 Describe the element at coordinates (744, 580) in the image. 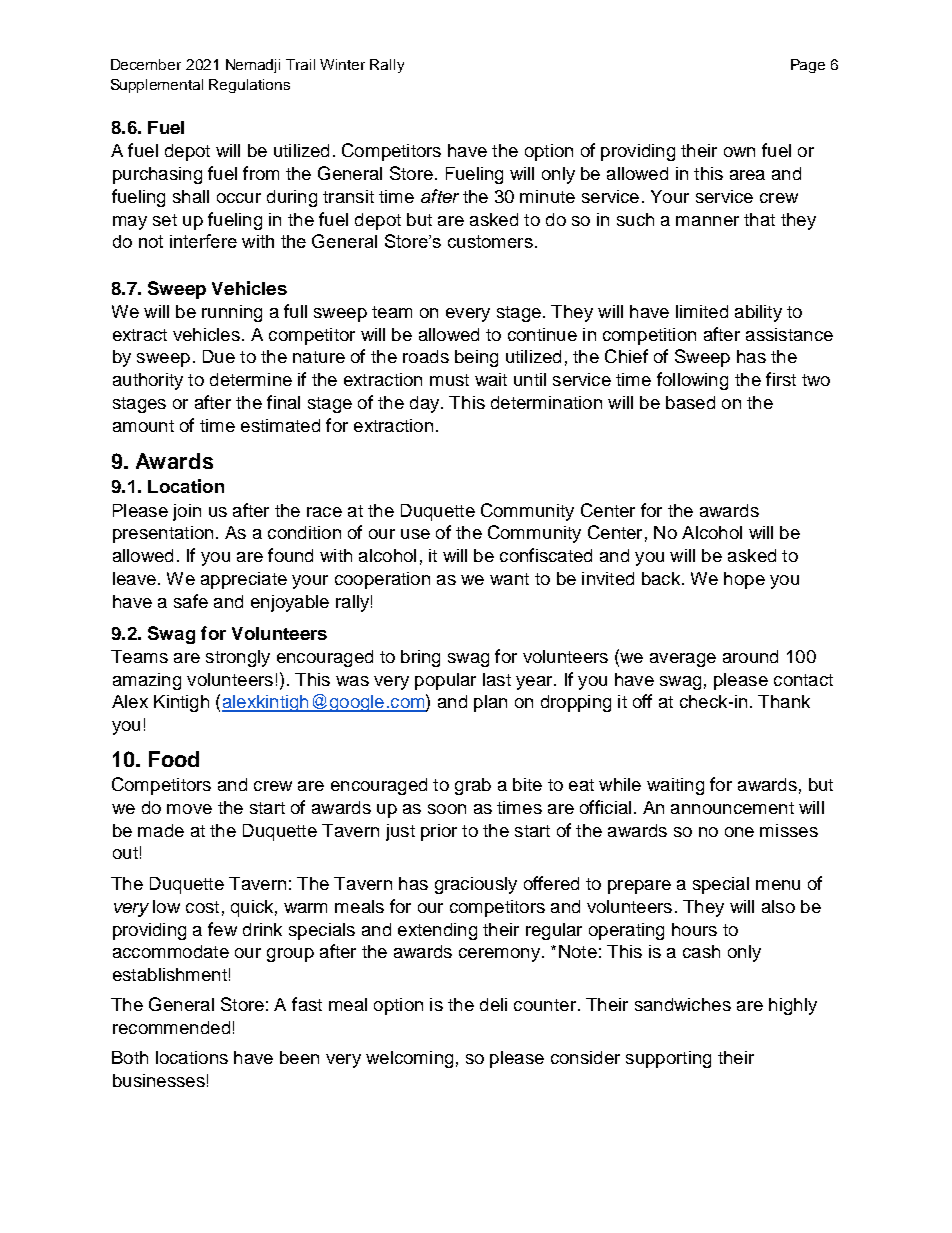

I see `hope` at that location.
